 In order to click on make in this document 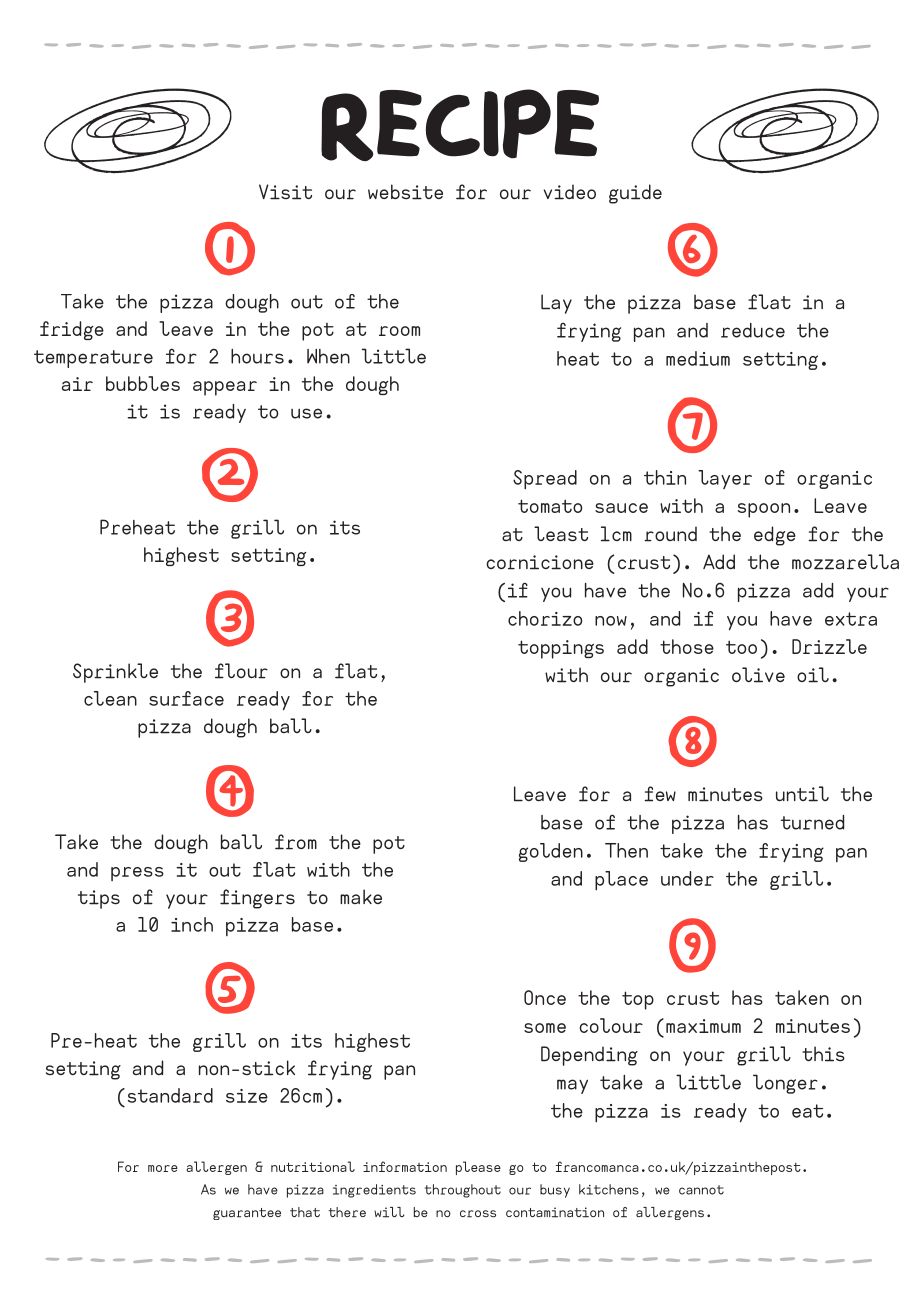, I will do `click(361, 896)`.
